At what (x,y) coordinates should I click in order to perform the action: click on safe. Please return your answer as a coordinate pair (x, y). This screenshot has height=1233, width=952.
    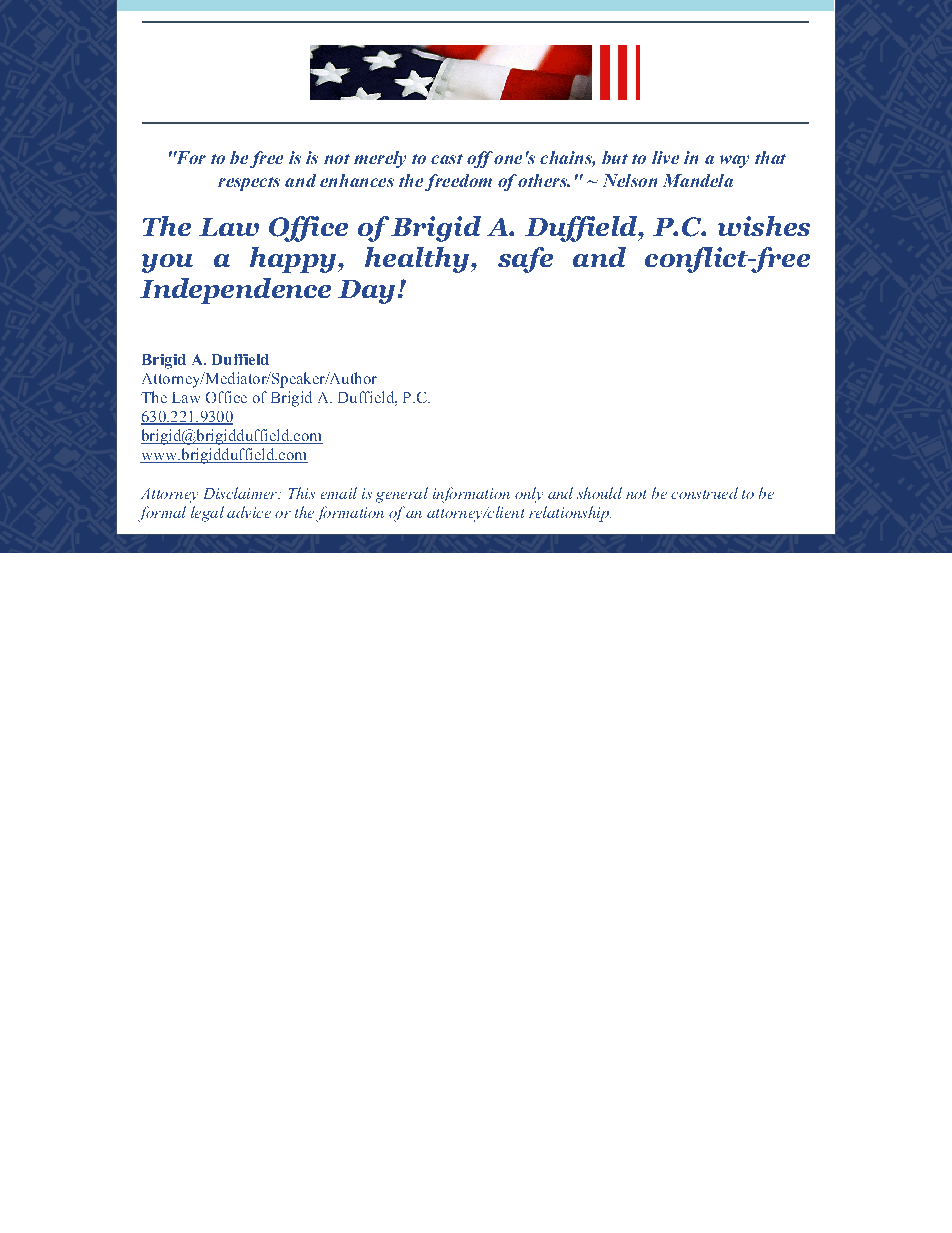
    Looking at the image, I should click on (525, 260).
